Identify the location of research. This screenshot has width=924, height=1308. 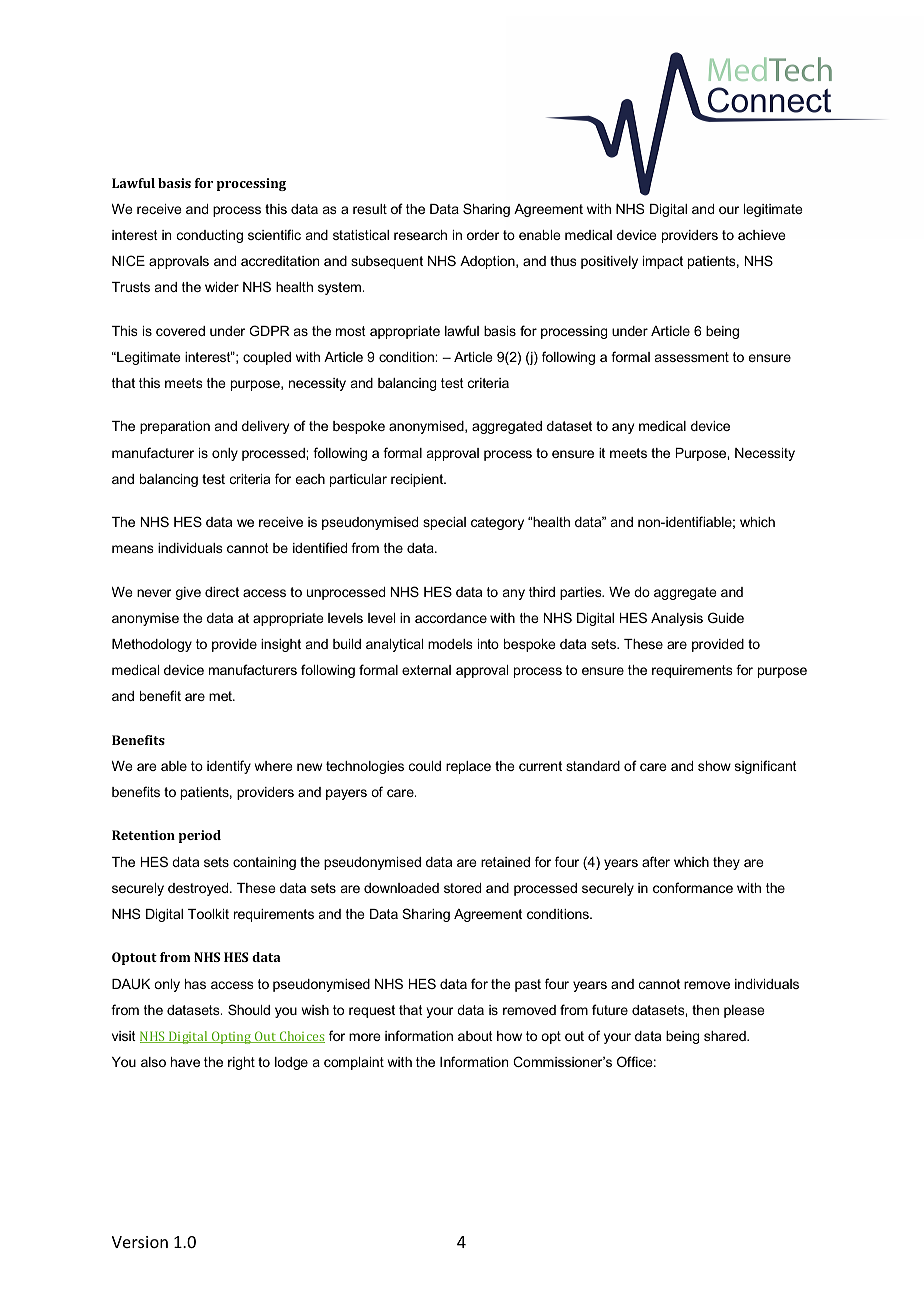
(420, 235).
